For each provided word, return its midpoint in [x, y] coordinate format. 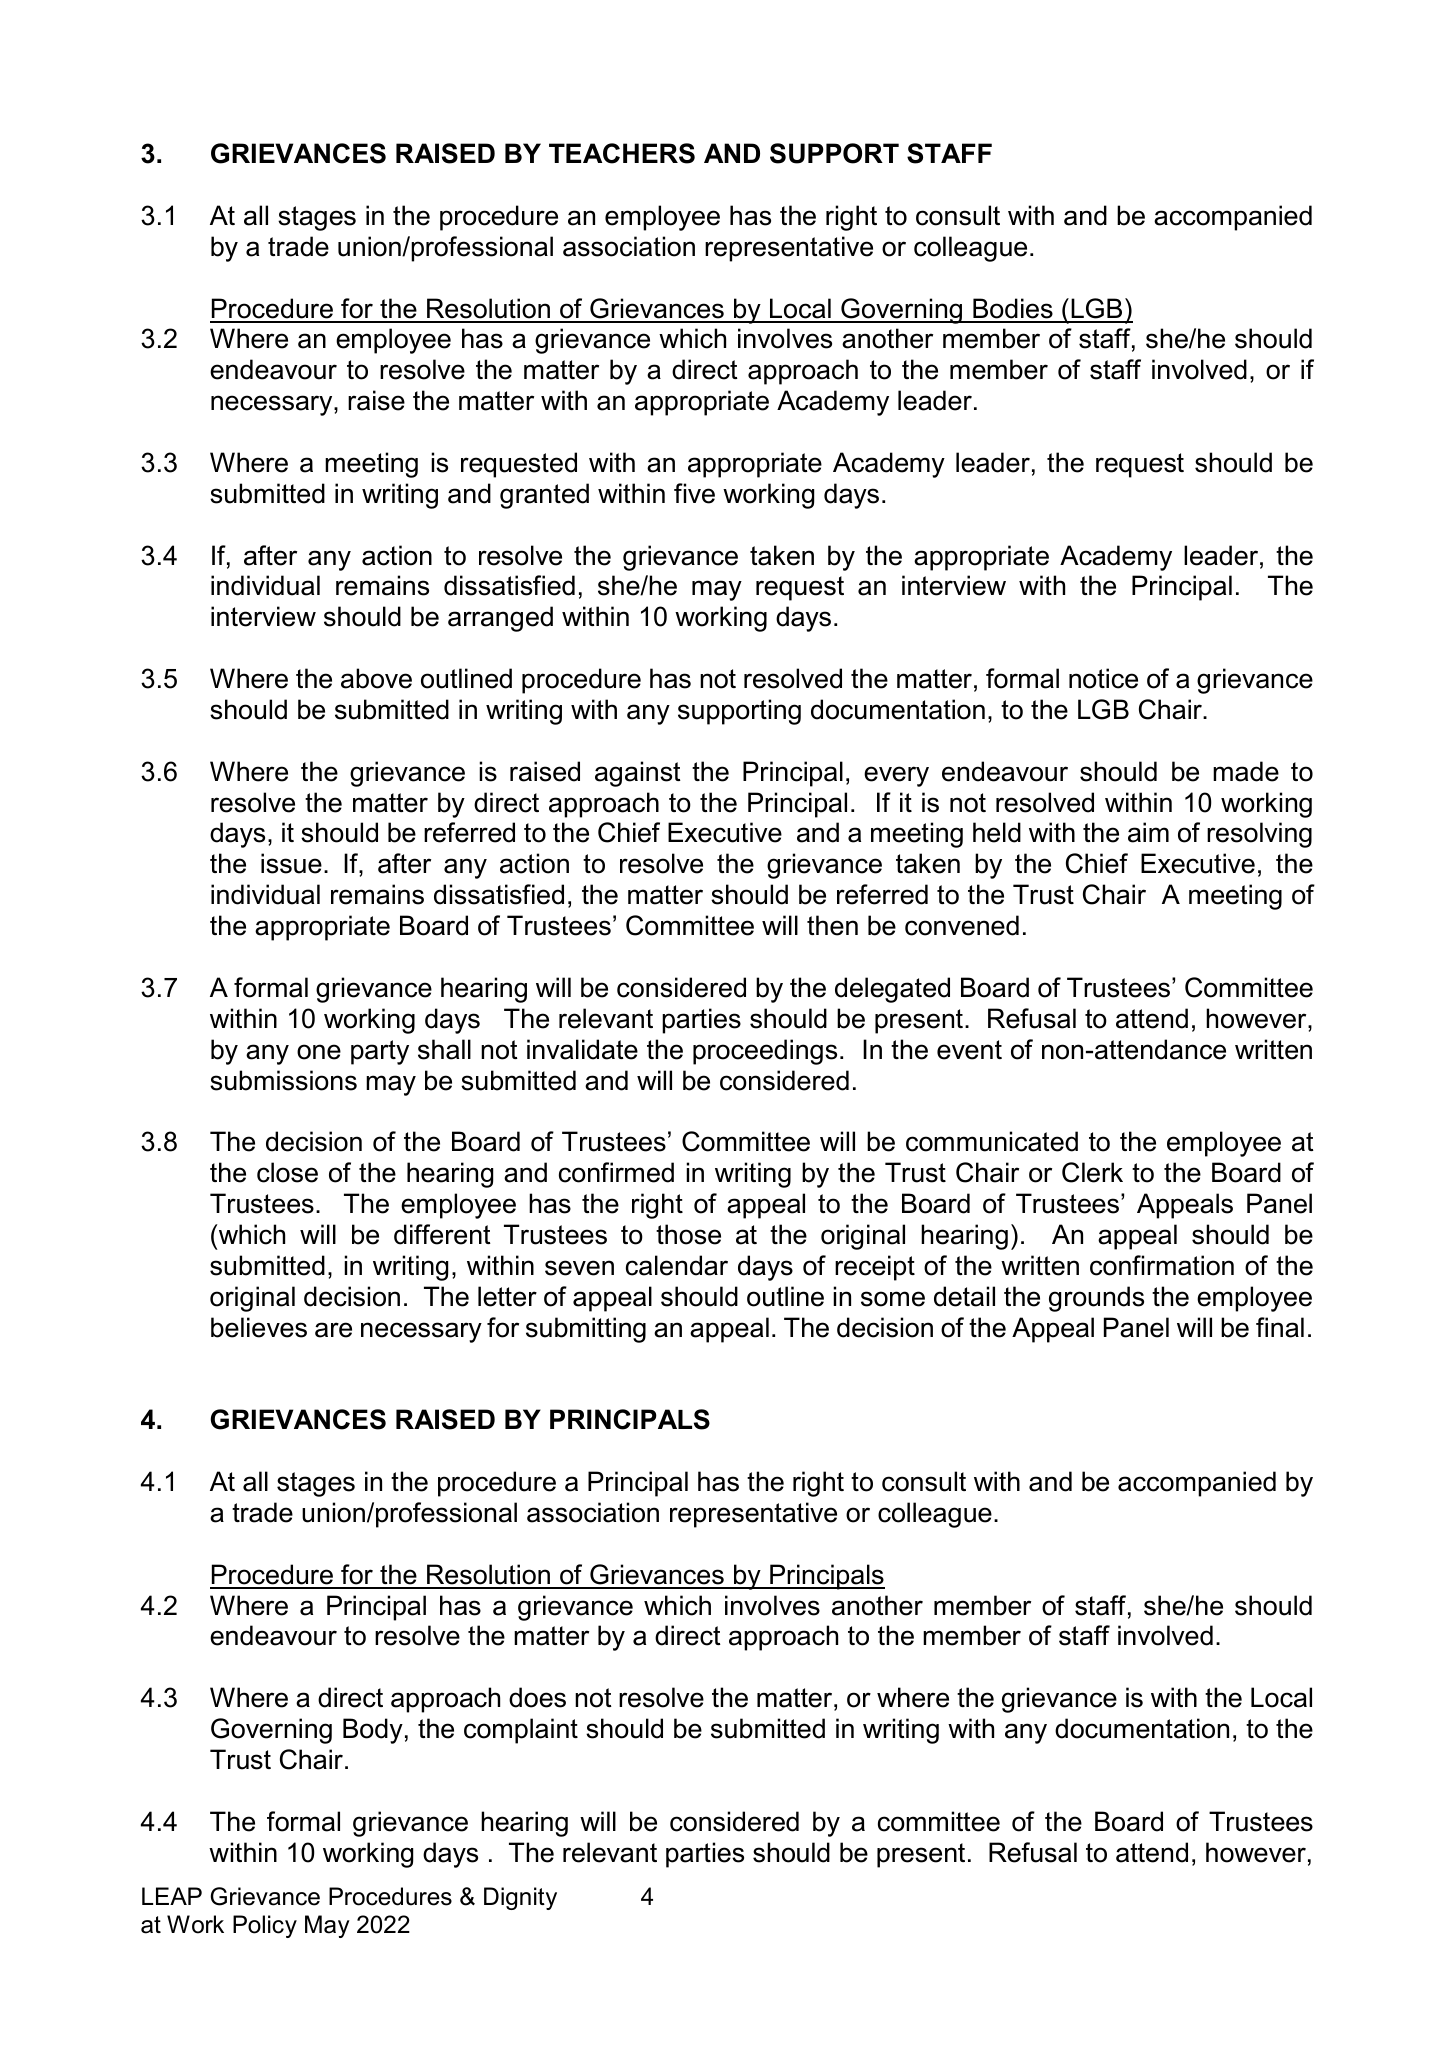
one [319, 1052]
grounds [1096, 1299]
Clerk [1092, 1172]
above [376, 678]
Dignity [520, 1898]
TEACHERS [622, 153]
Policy [265, 1926]
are [333, 1330]
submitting [586, 1330]
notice [1103, 678]
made [1246, 771]
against [638, 774]
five [694, 493]
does [537, 1697]
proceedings [765, 1052]
